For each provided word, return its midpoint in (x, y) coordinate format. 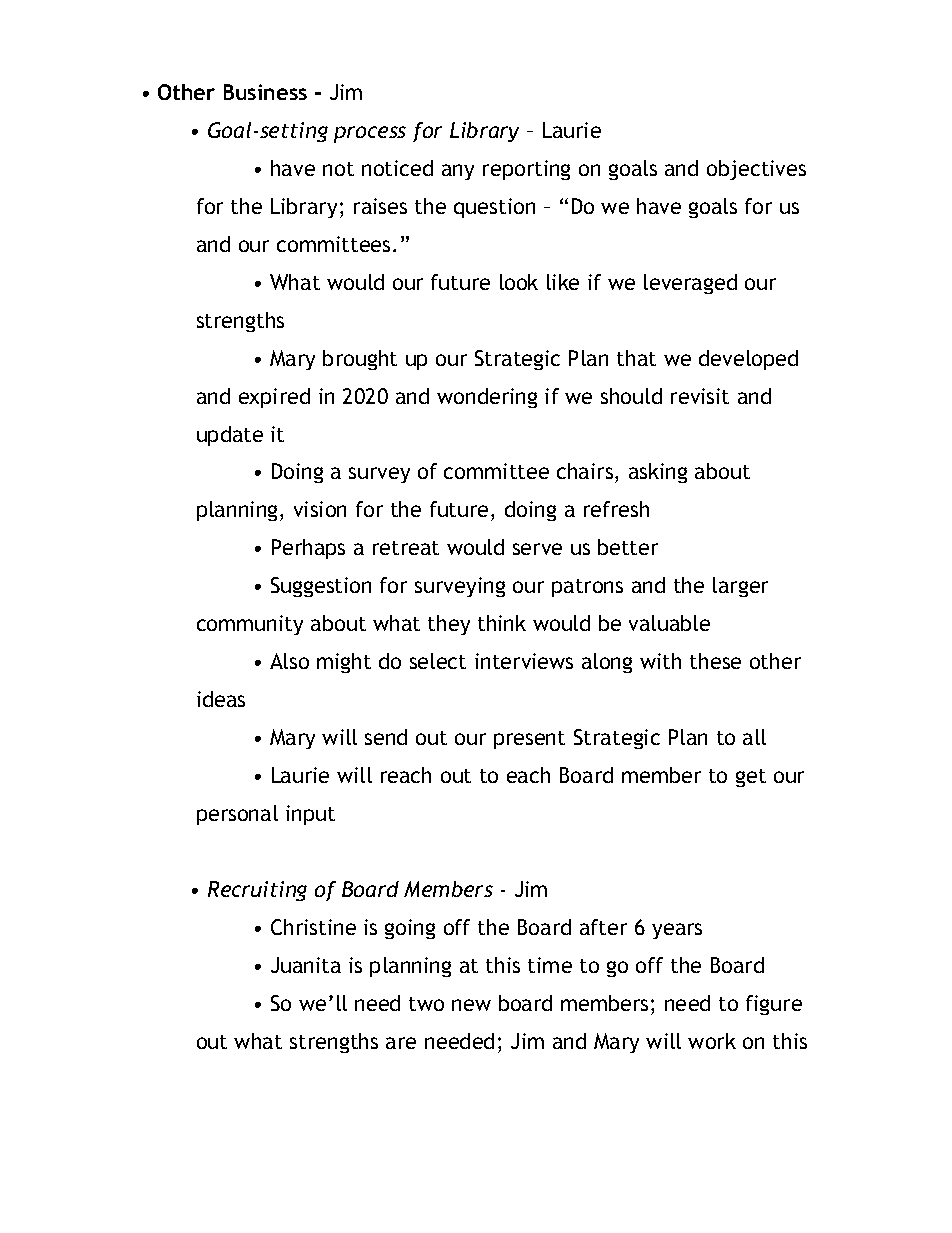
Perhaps (308, 549)
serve (537, 549)
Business (265, 92)
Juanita (306, 965)
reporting (526, 170)
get (751, 778)
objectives (756, 170)
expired (274, 398)
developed (748, 360)
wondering (487, 398)
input (310, 815)
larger (740, 587)
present (529, 740)
